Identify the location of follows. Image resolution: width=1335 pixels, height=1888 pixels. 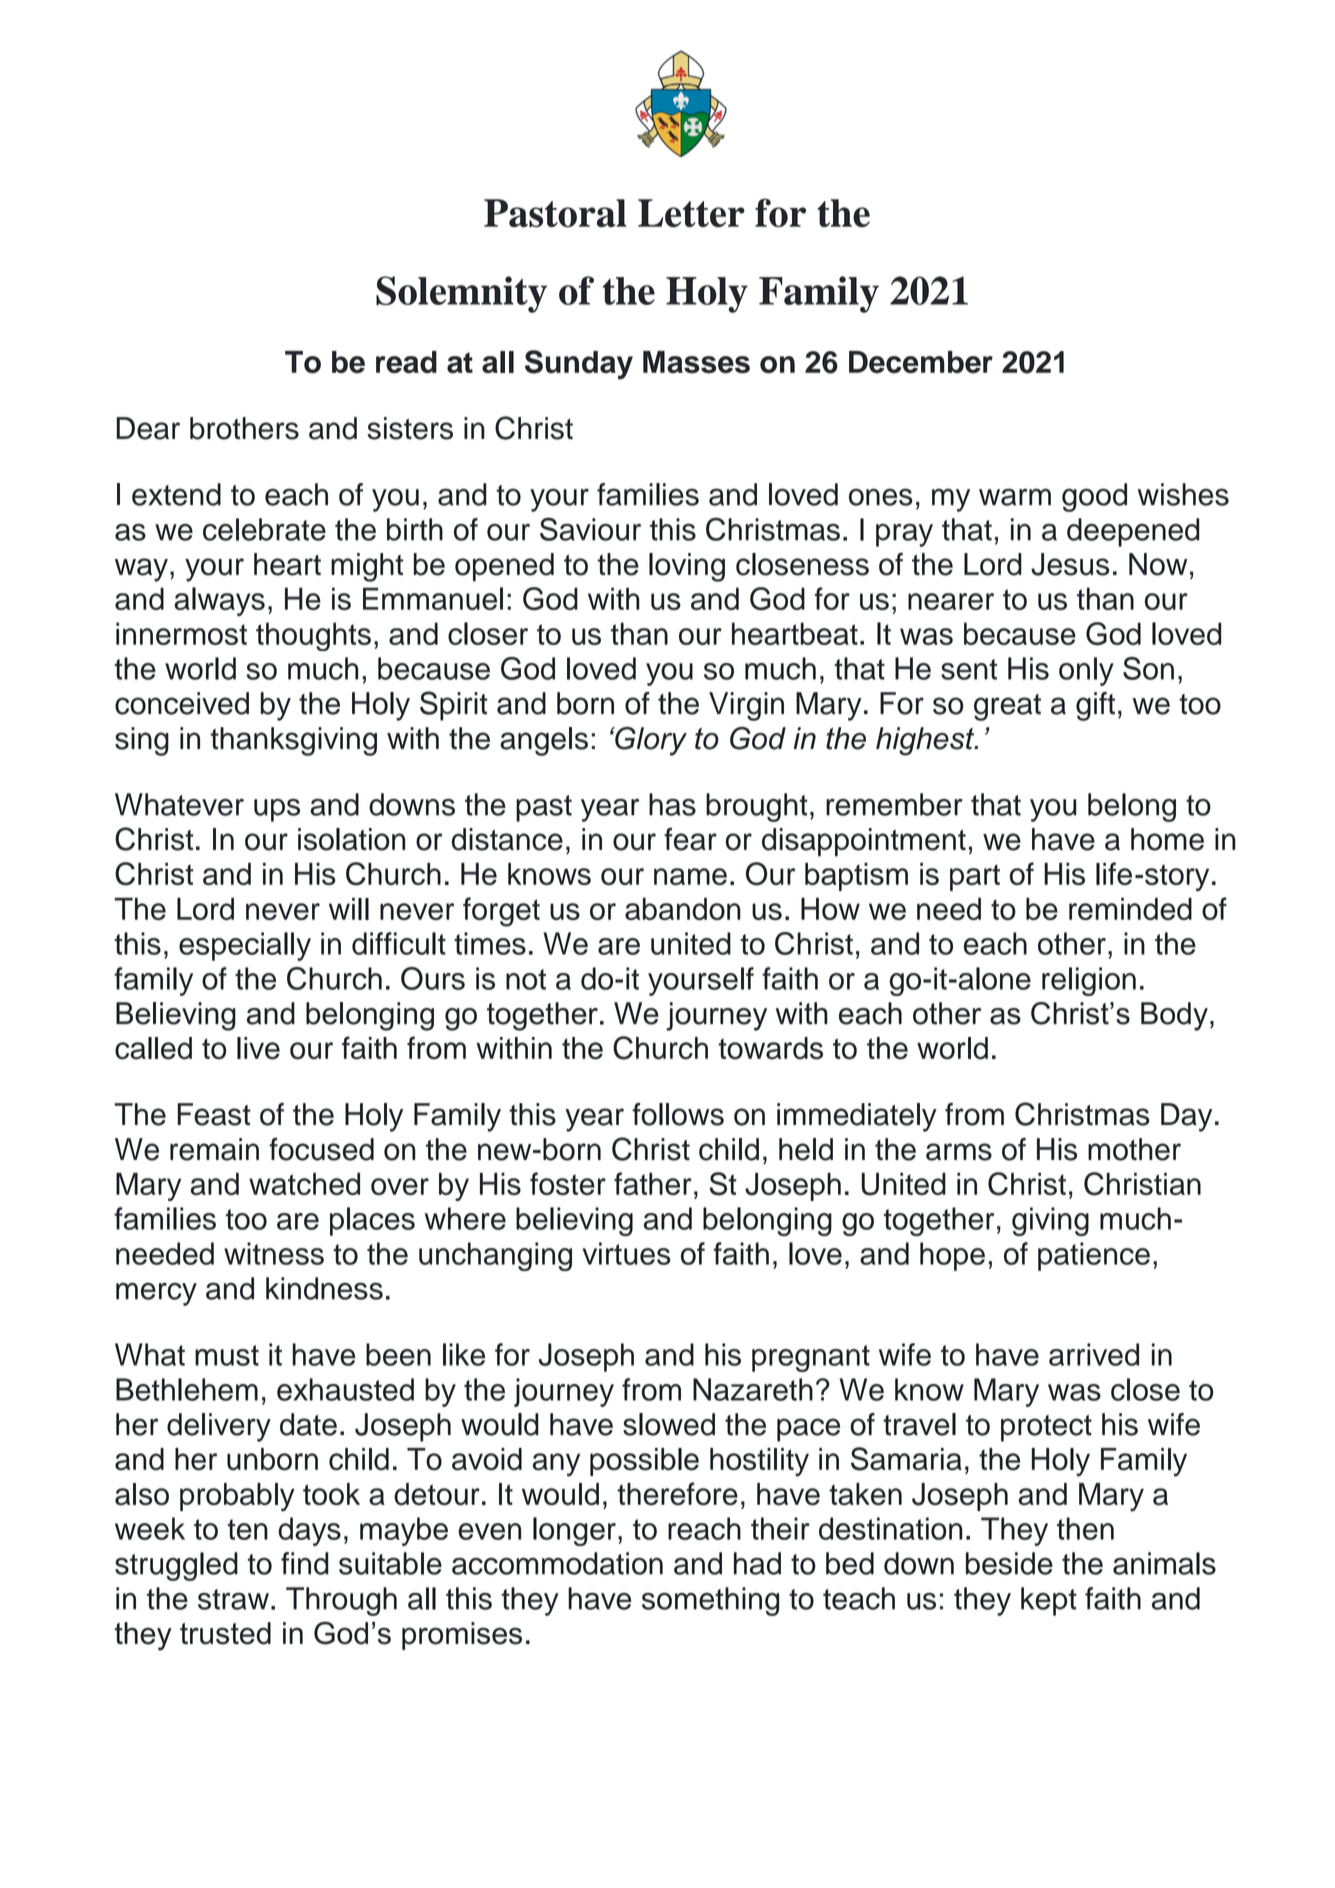
(678, 1114).
